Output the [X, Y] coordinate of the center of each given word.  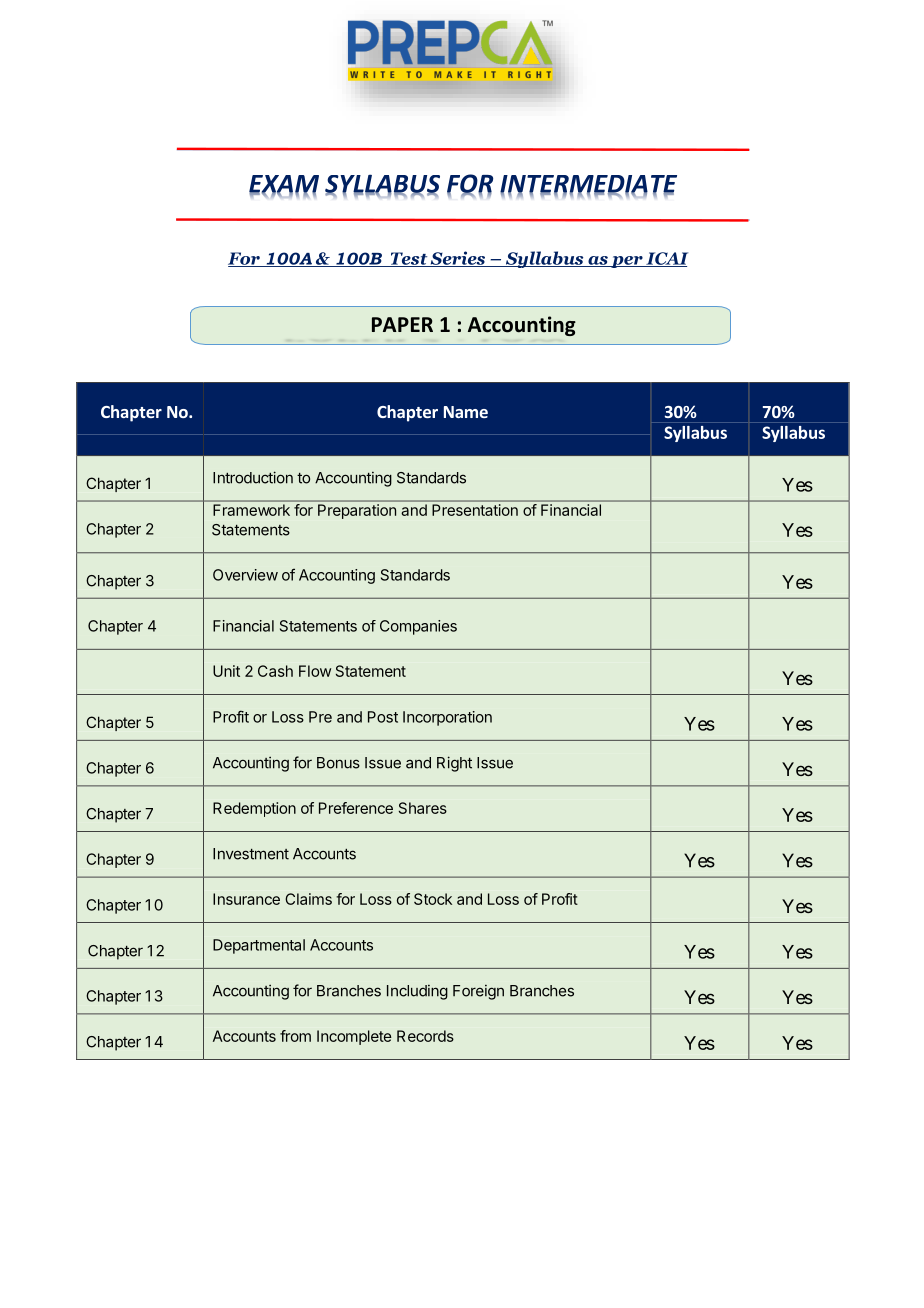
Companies [418, 627]
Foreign [478, 992]
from [295, 1036]
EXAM [284, 185]
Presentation [475, 510]
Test [409, 259]
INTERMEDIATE [588, 185]
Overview [245, 575]
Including [417, 992]
